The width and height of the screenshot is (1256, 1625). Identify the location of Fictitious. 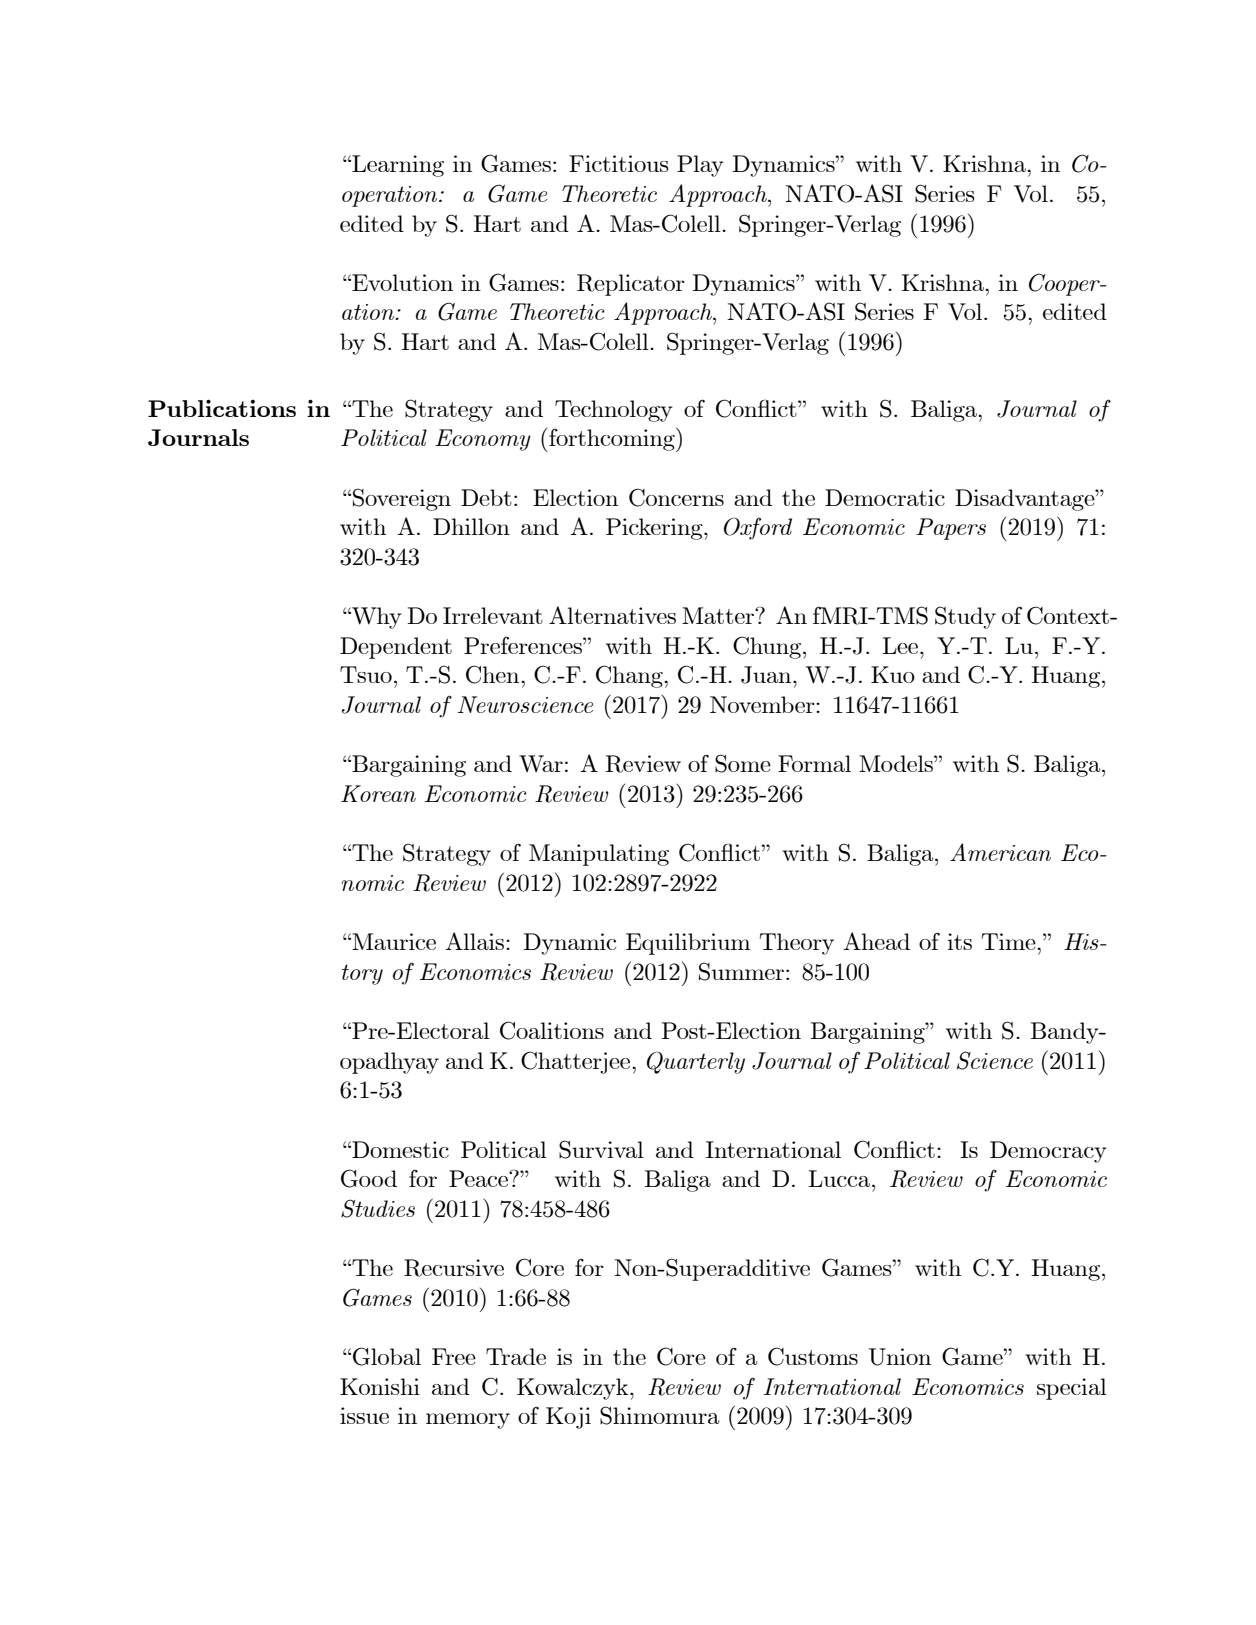
(619, 163).
